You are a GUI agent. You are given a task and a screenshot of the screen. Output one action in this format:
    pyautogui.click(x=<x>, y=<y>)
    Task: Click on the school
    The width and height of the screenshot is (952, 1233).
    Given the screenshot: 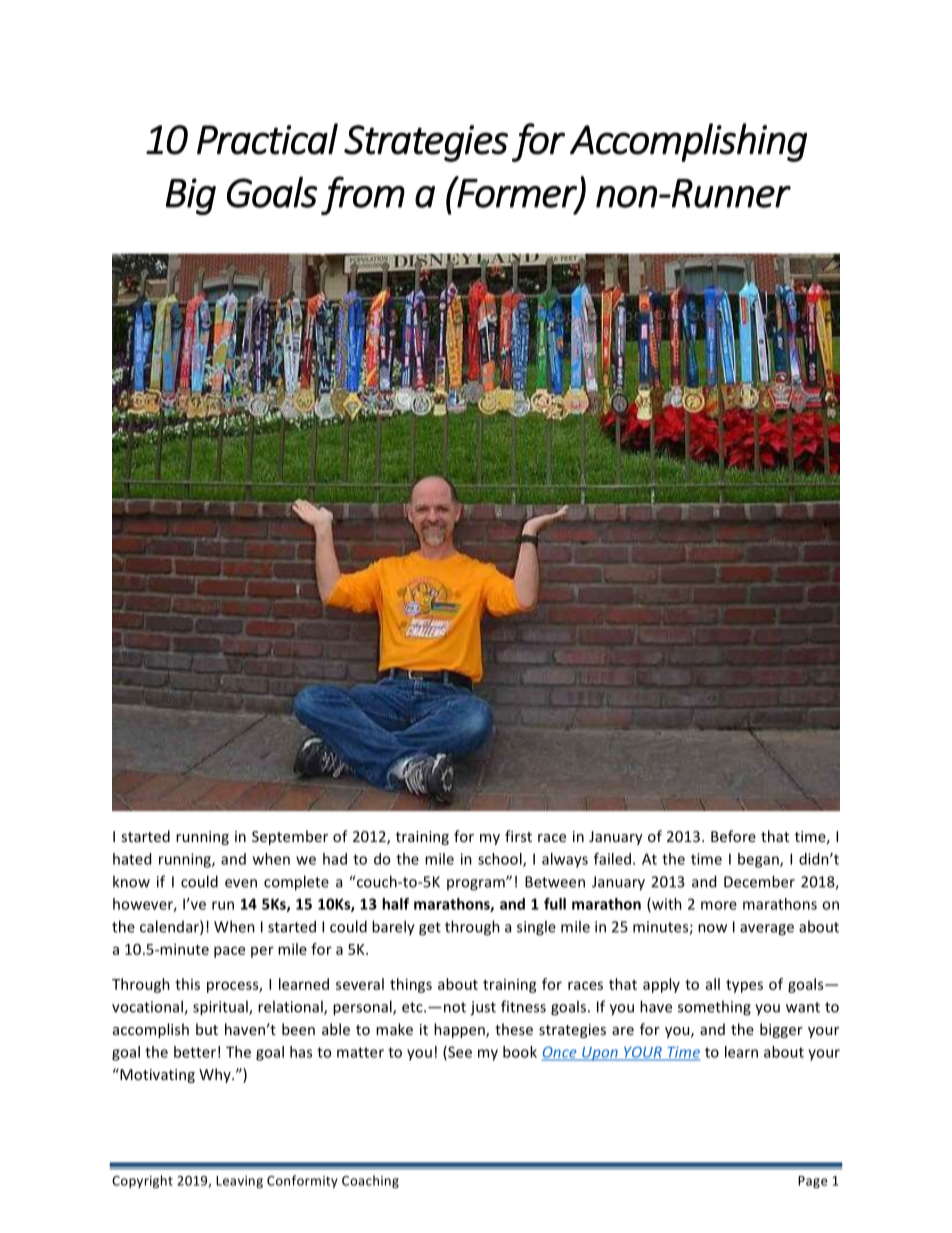 What is the action you would take?
    pyautogui.click(x=501, y=860)
